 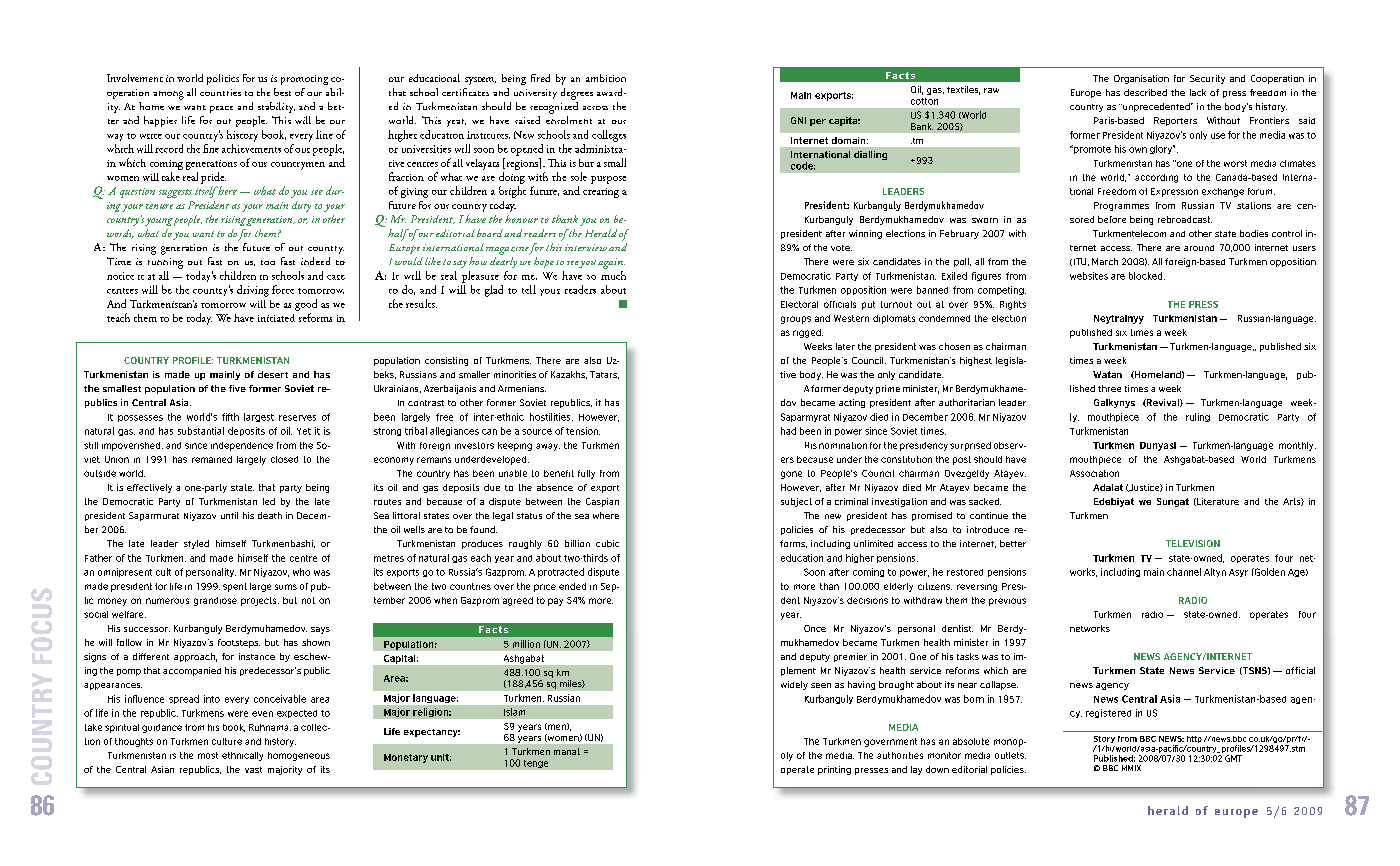 I want to click on peace, so click(x=221, y=109).
